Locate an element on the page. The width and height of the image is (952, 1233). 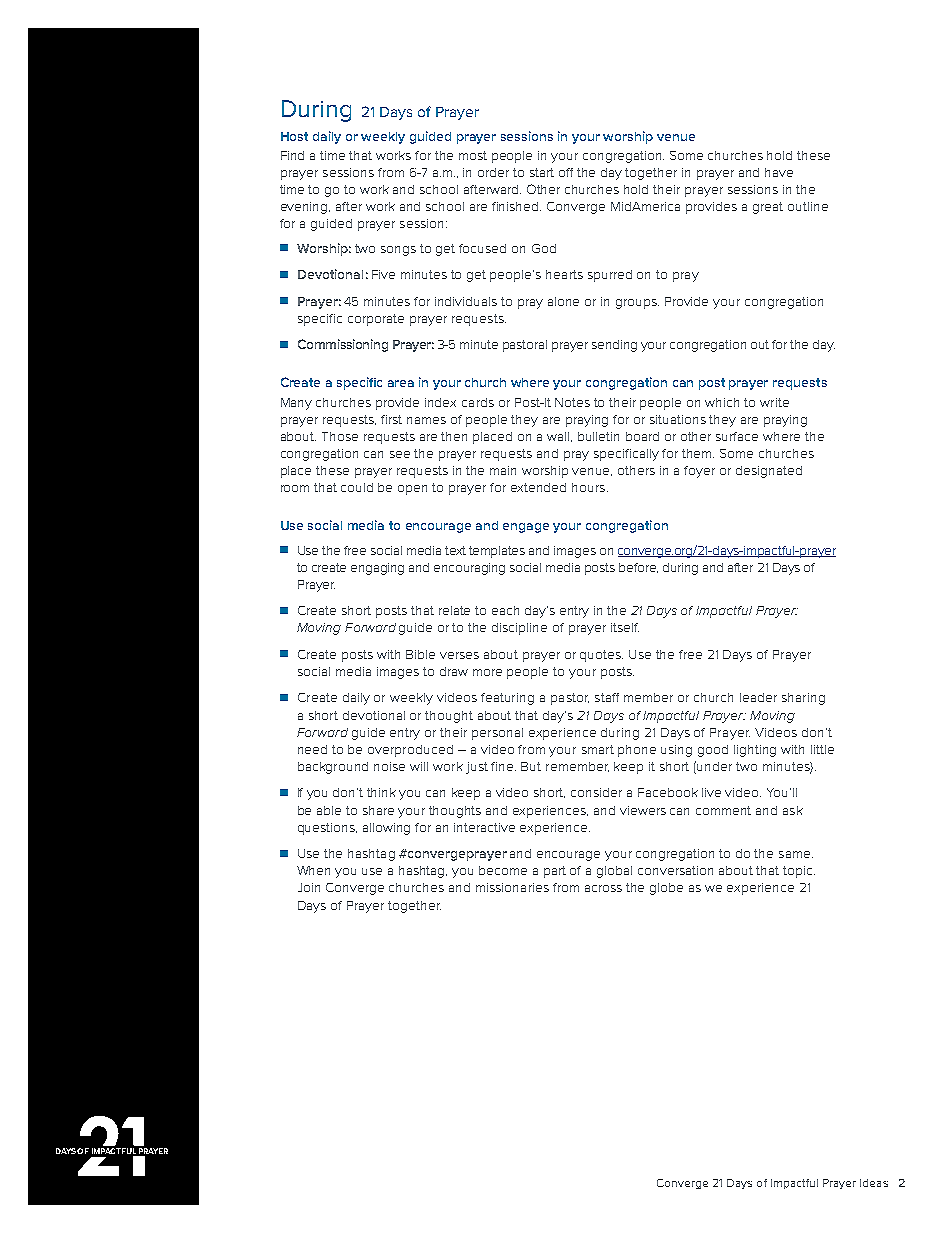
noise is located at coordinates (389, 766).
